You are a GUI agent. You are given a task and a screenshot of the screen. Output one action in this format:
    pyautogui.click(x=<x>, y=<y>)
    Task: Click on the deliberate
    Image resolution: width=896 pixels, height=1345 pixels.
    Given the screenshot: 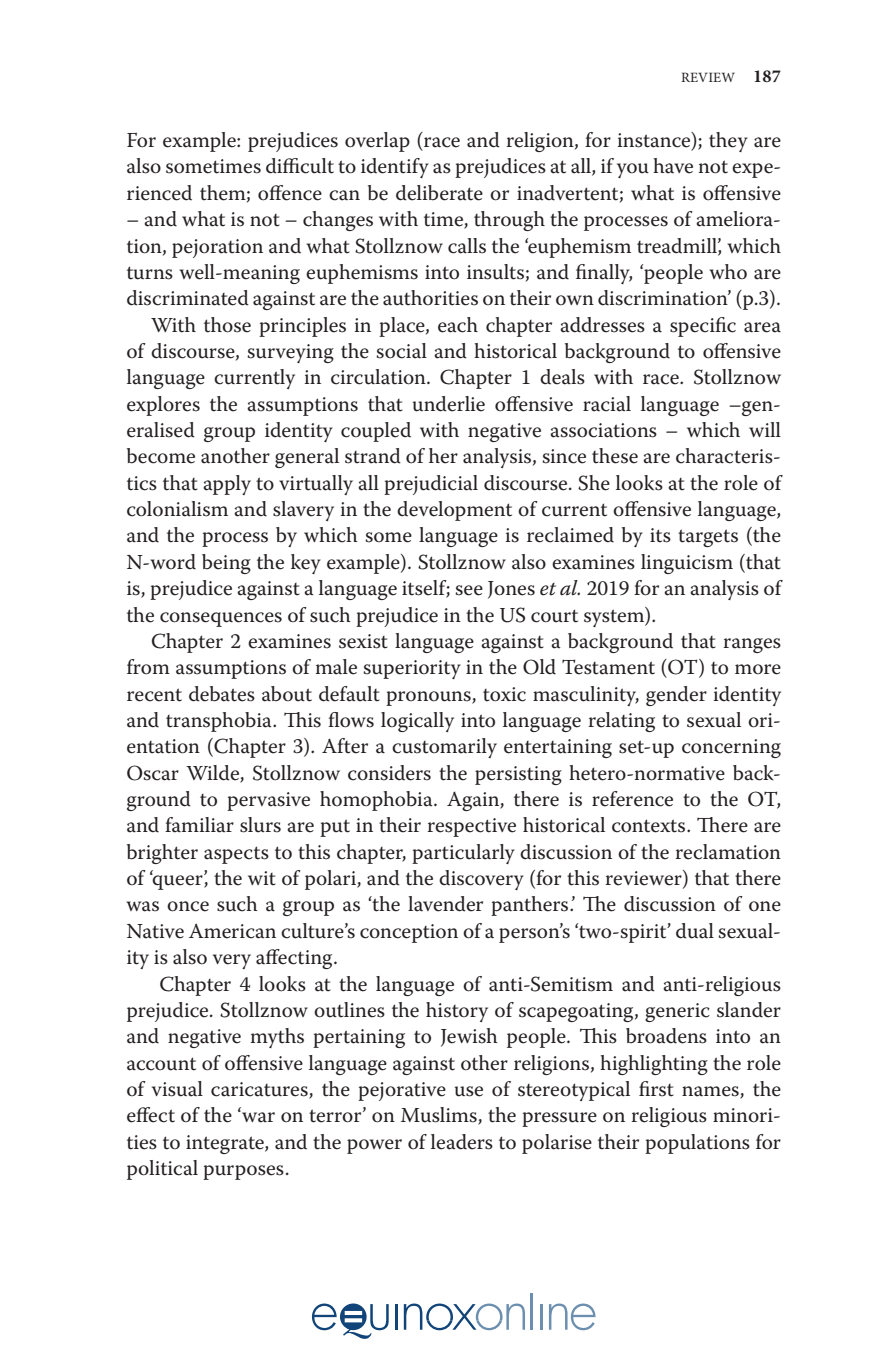 What is the action you would take?
    pyautogui.click(x=439, y=193)
